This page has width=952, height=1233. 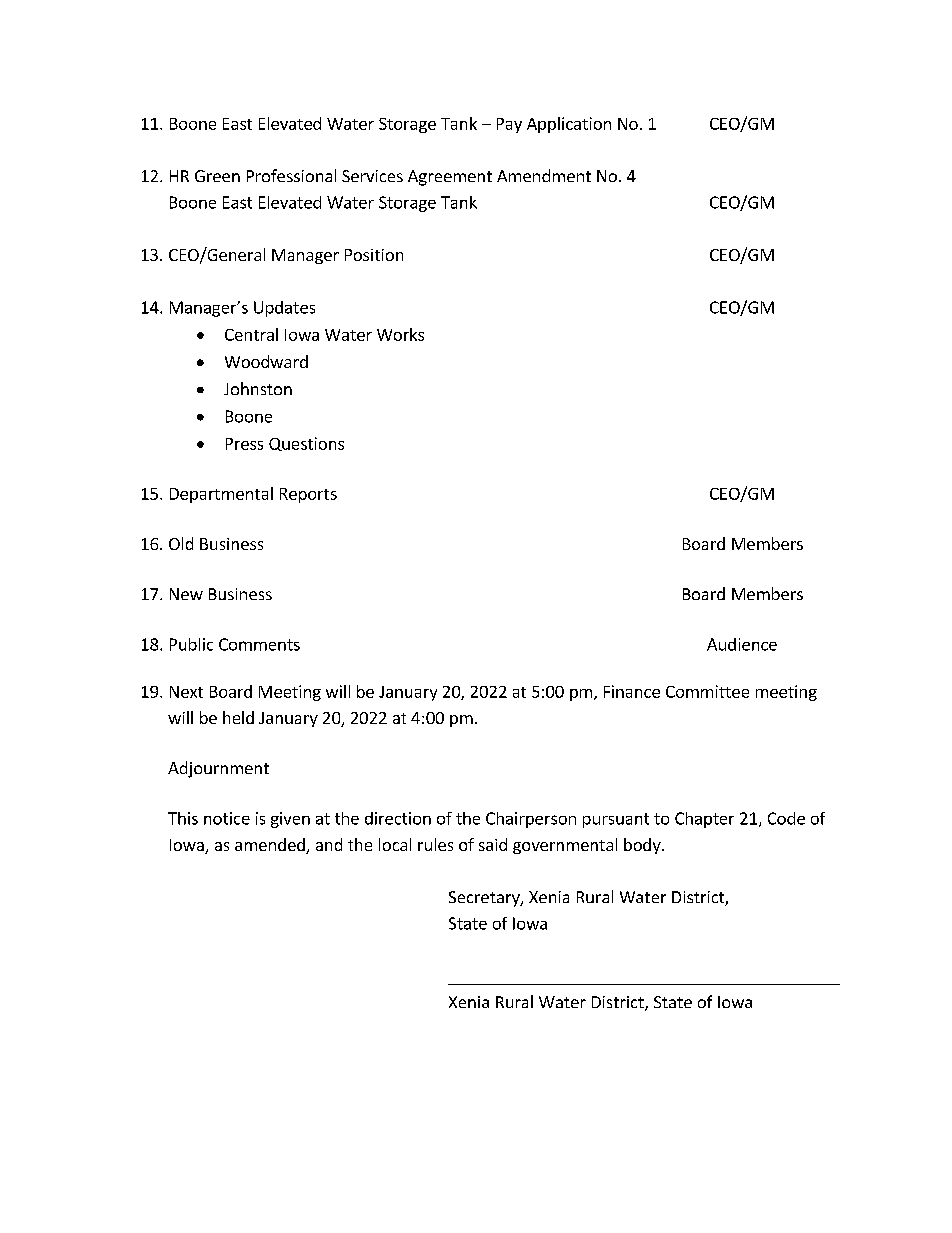 What do you see at coordinates (238, 717) in the page?
I see `held` at bounding box center [238, 717].
